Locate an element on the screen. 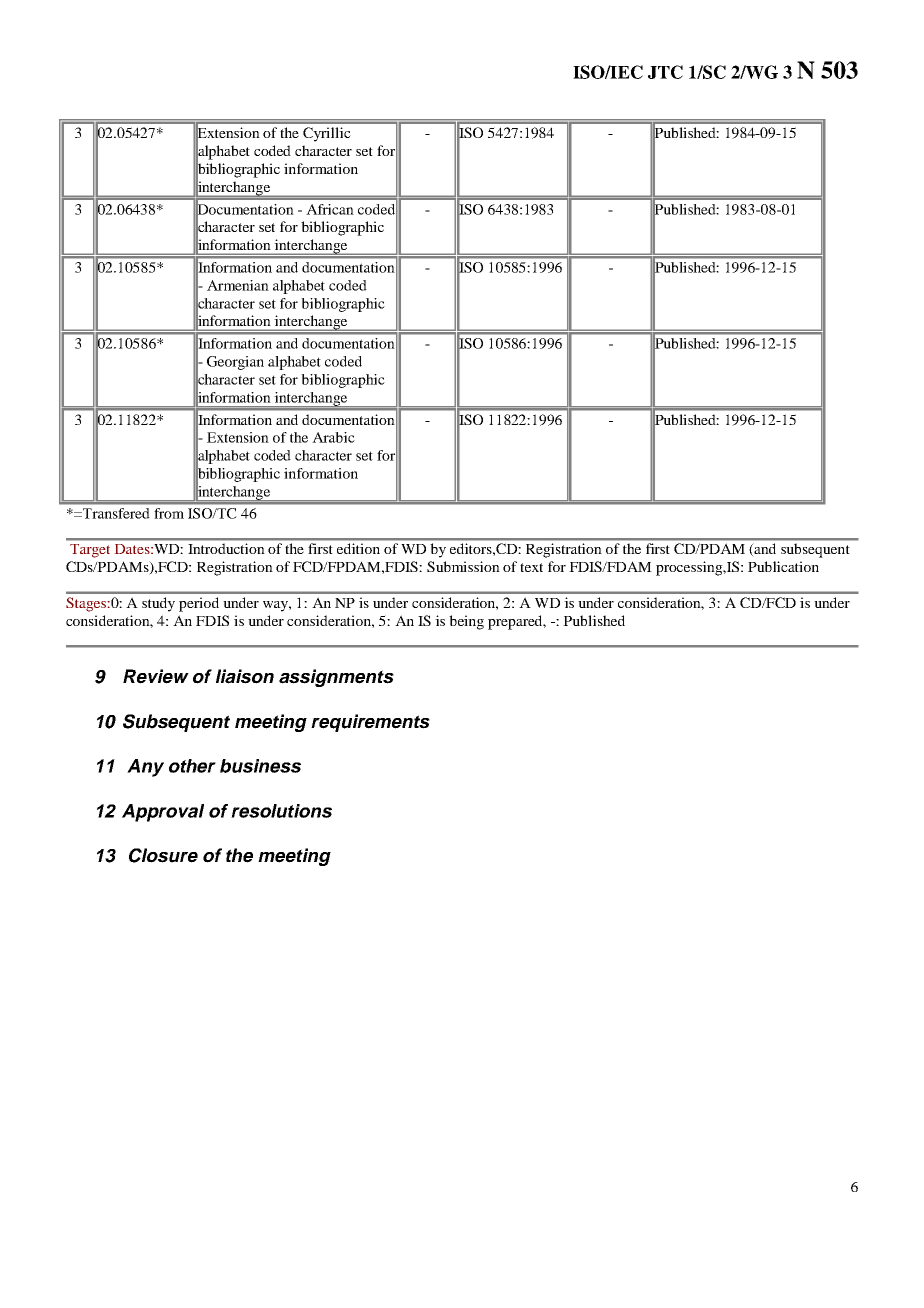 This screenshot has height=1308, width=924. African is located at coordinates (330, 209).
